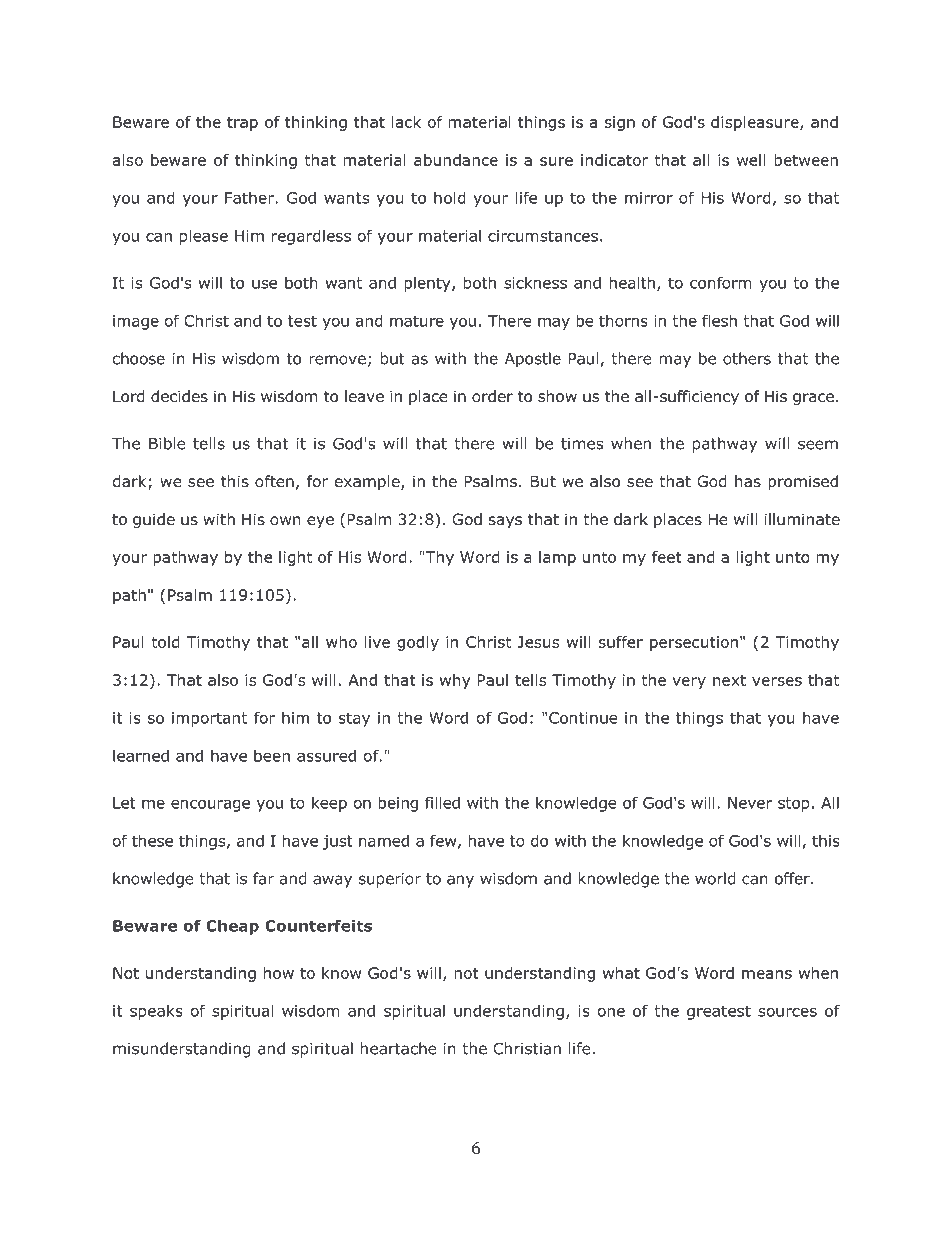  I want to click on abundance, so click(456, 160).
